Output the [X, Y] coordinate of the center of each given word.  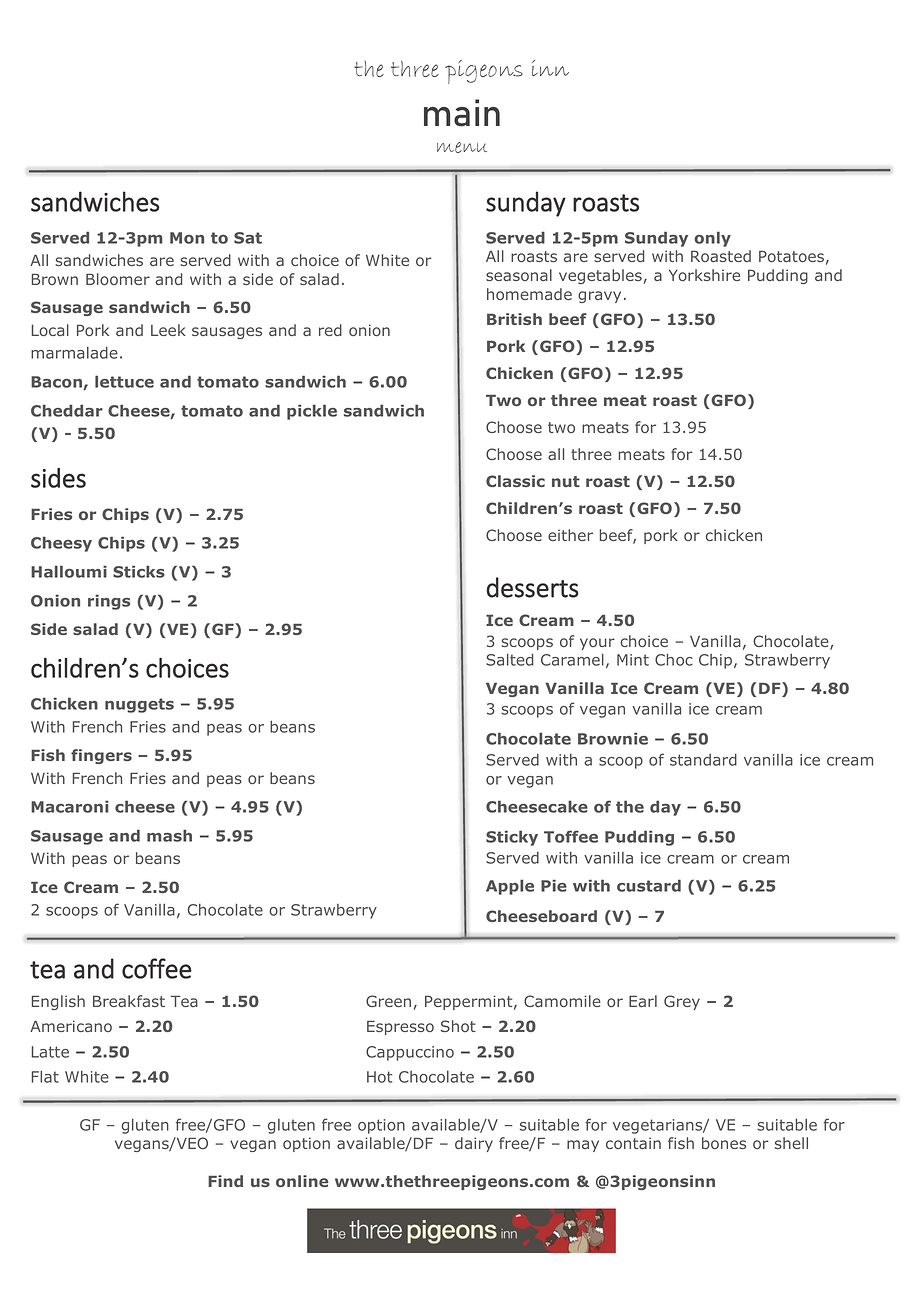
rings [109, 602]
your [597, 644]
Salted [509, 660]
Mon [187, 238]
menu [462, 147]
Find [225, 1181]
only [712, 239]
